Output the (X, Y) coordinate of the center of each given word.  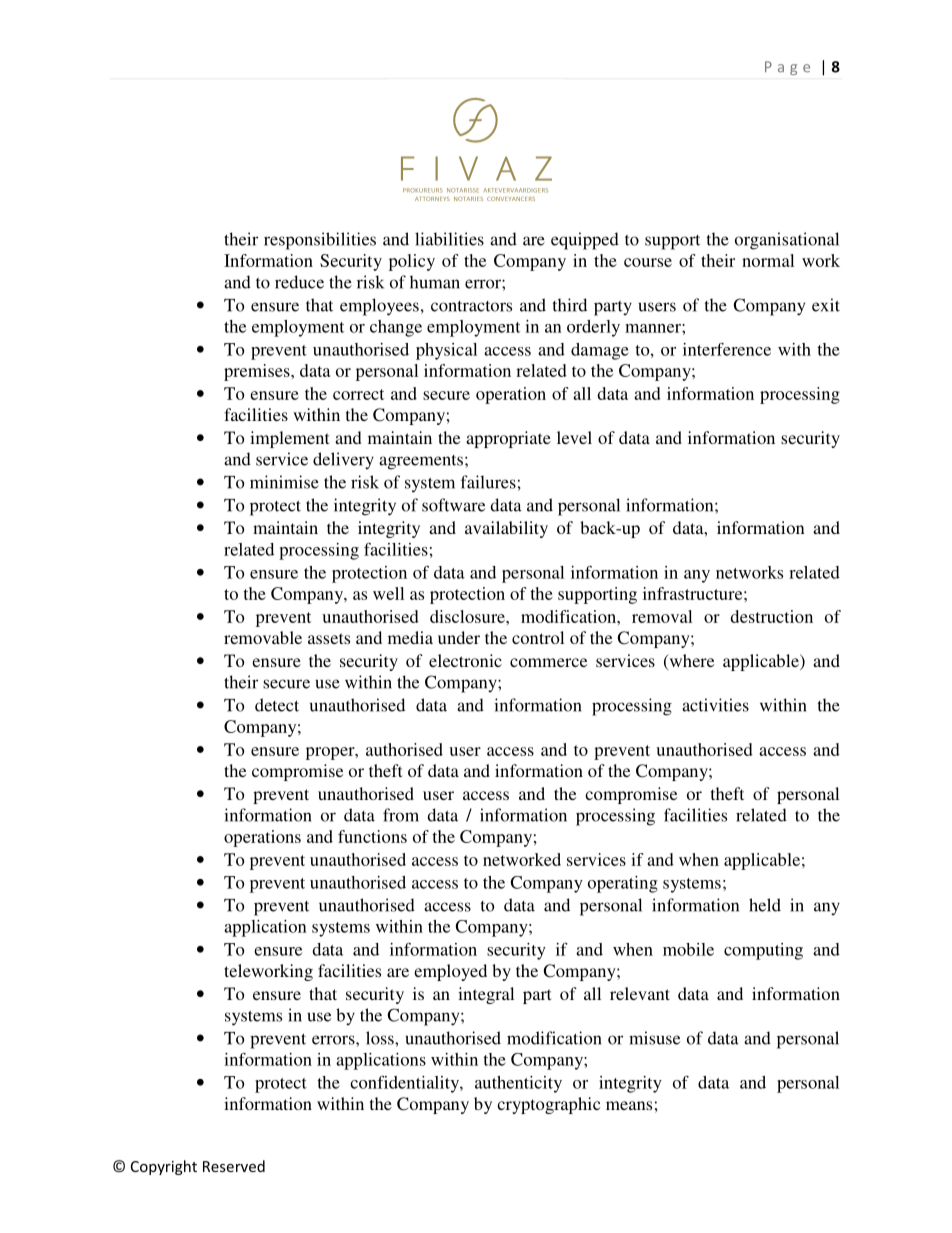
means (629, 1105)
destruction (772, 616)
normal (768, 260)
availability (506, 529)
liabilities (449, 239)
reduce (299, 282)
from (401, 815)
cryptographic (548, 1105)
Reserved (234, 1166)
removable (263, 637)
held (765, 905)
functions (372, 836)
